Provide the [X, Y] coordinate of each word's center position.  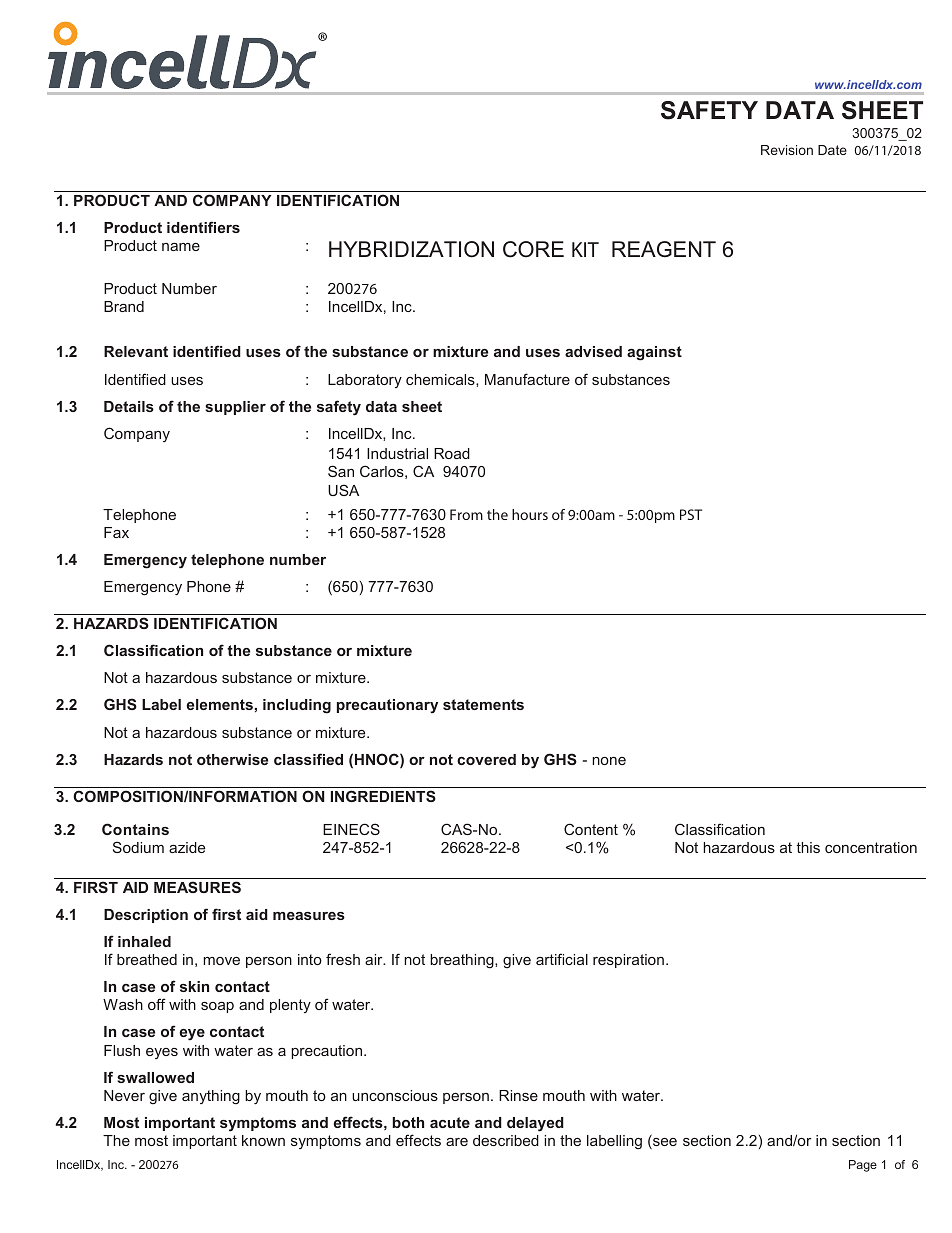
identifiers [203, 227]
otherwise [232, 759]
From [466, 514]
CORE [533, 249]
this [808, 847]
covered [486, 759]
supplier [235, 408]
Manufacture [527, 379]
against [654, 353]
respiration [628, 961]
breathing [463, 961]
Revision [787, 150]
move [221, 961]
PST [691, 514]
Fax [116, 532]
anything [211, 1097]
